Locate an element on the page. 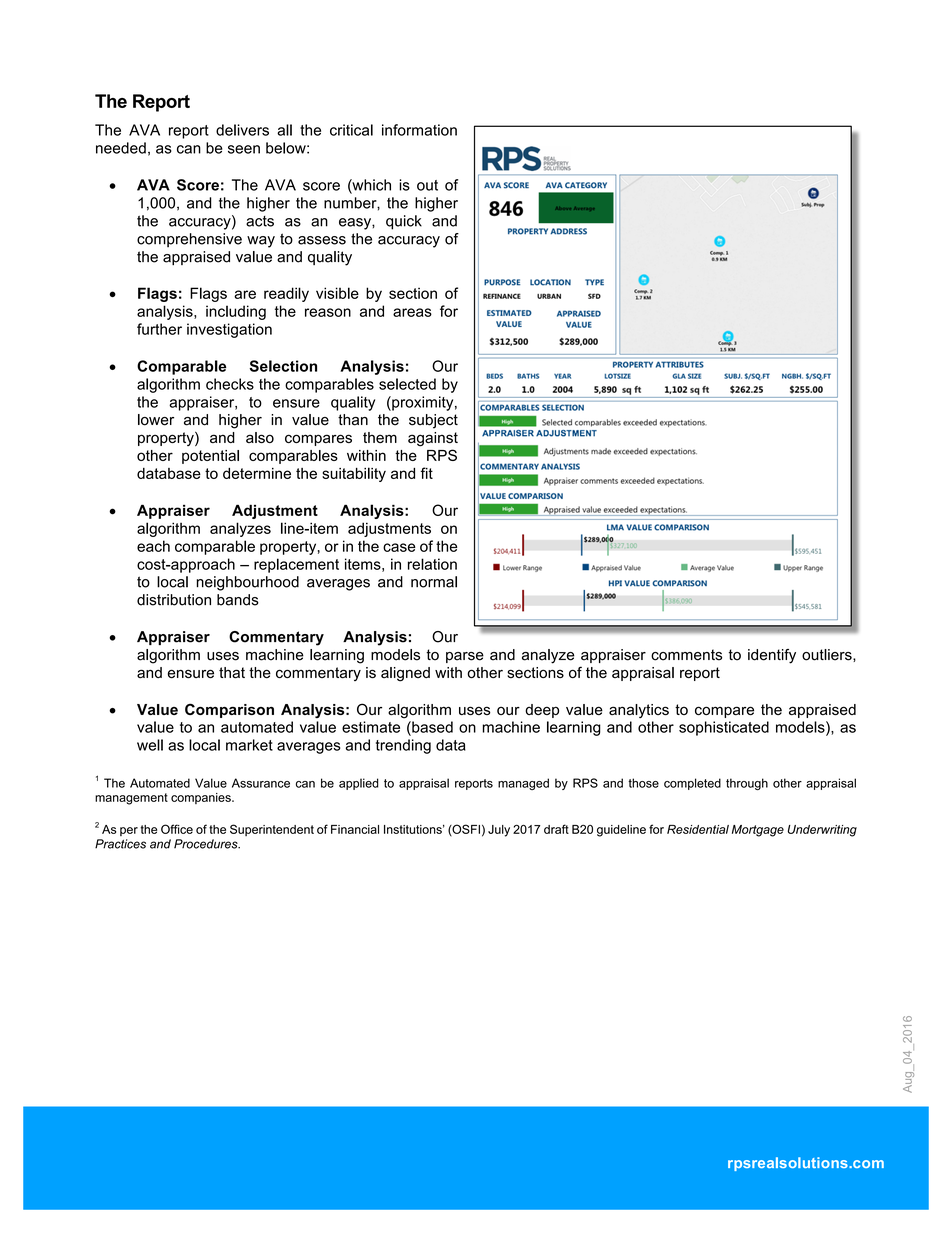  fit is located at coordinates (426, 473).
